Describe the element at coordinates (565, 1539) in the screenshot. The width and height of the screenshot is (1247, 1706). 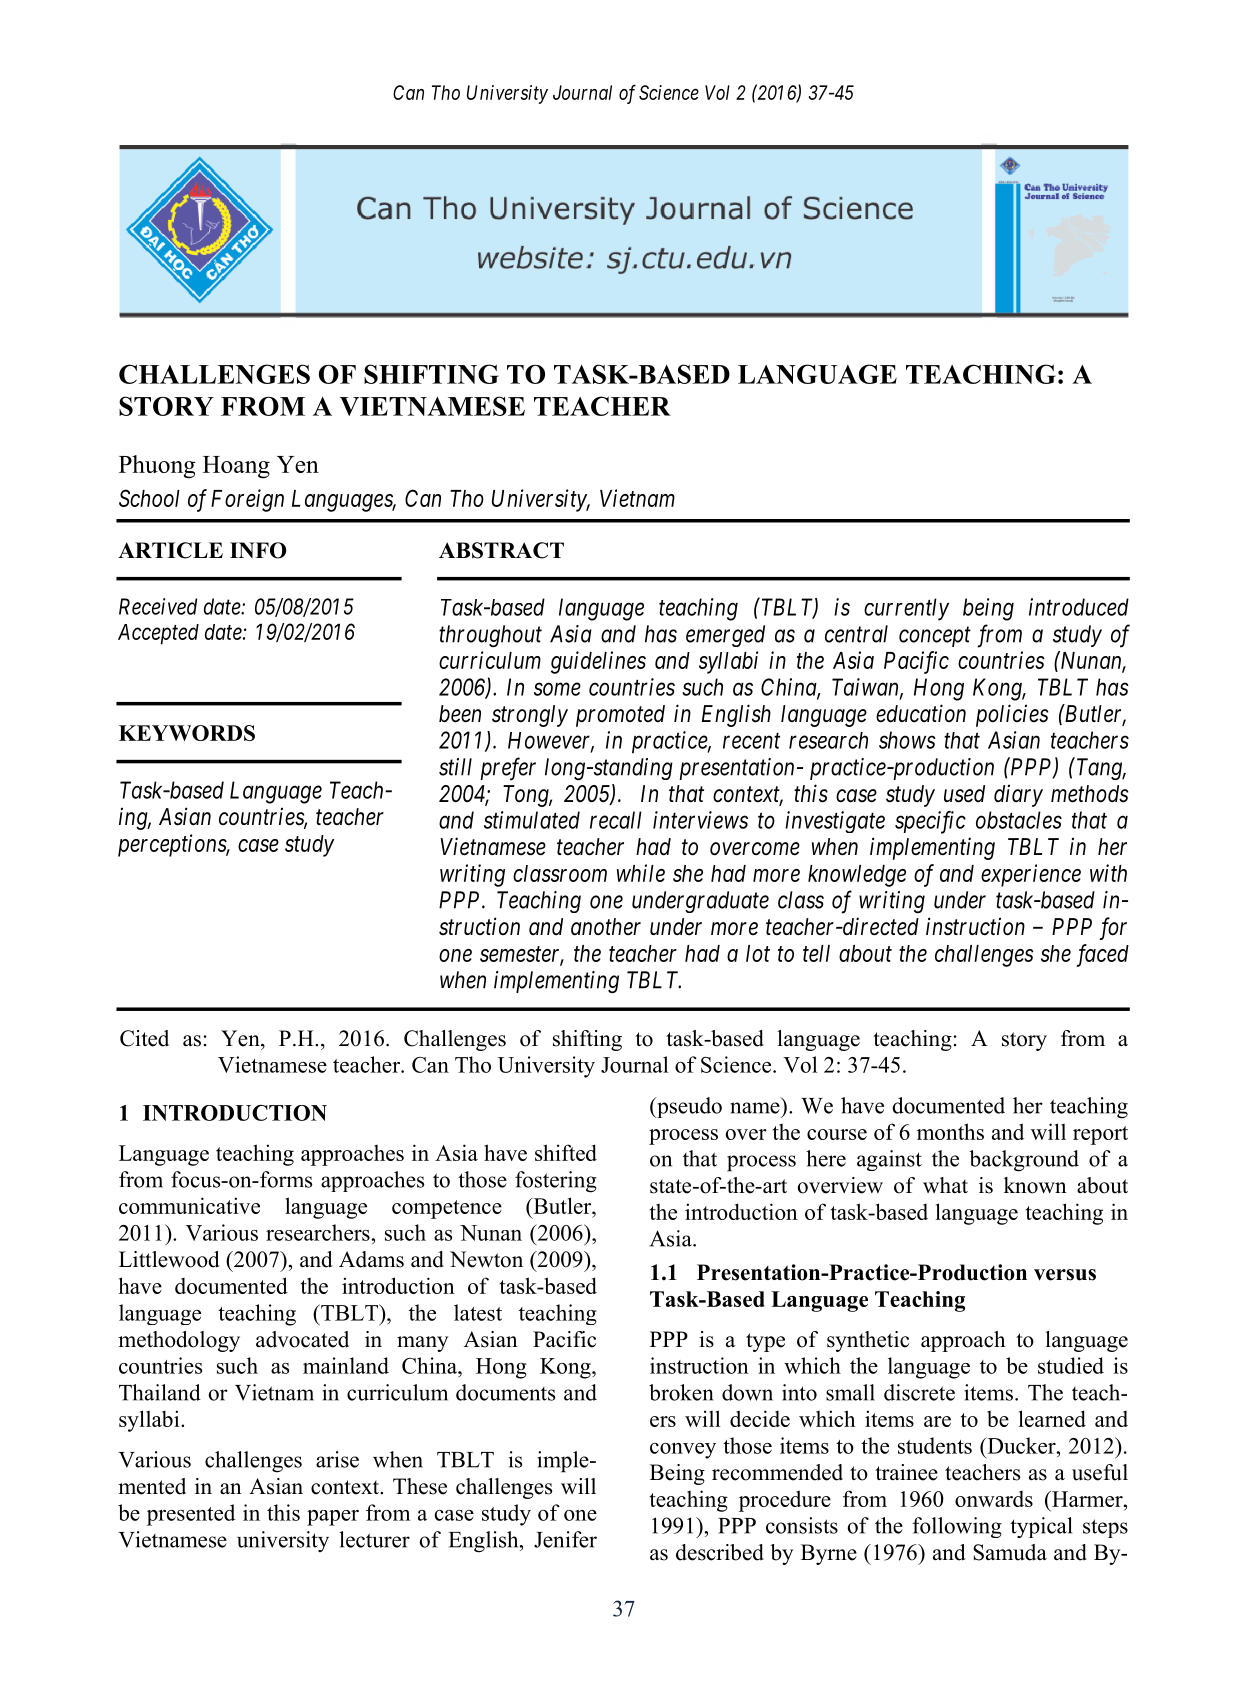
I see `Jenifer` at that location.
